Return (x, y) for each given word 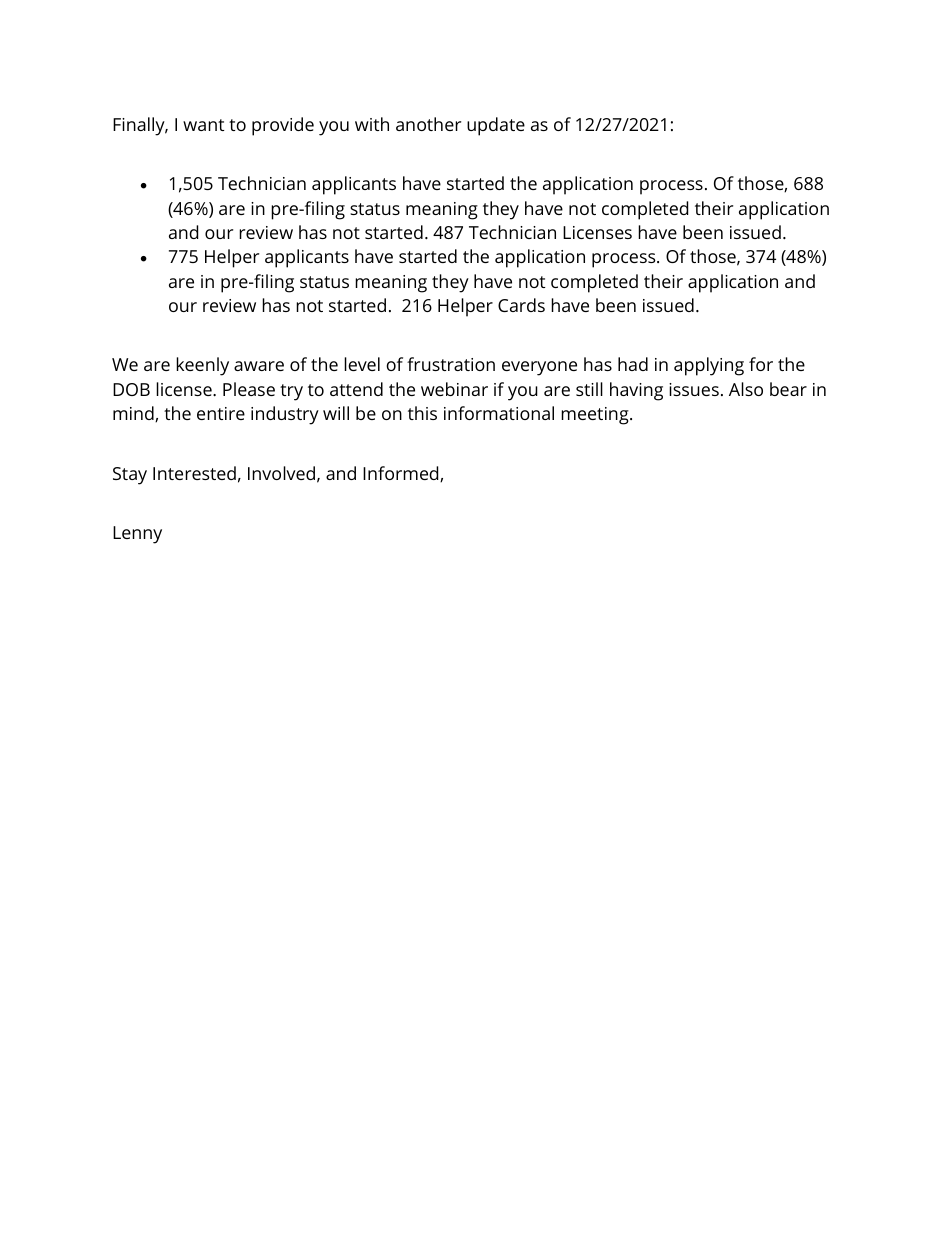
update (496, 126)
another (428, 124)
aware (259, 366)
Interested (194, 473)
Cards (521, 305)
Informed (402, 474)
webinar (454, 389)
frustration (451, 364)
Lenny (137, 535)
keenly (202, 366)
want (203, 125)
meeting (596, 416)
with (372, 124)
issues (694, 389)
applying (709, 366)
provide (283, 126)
